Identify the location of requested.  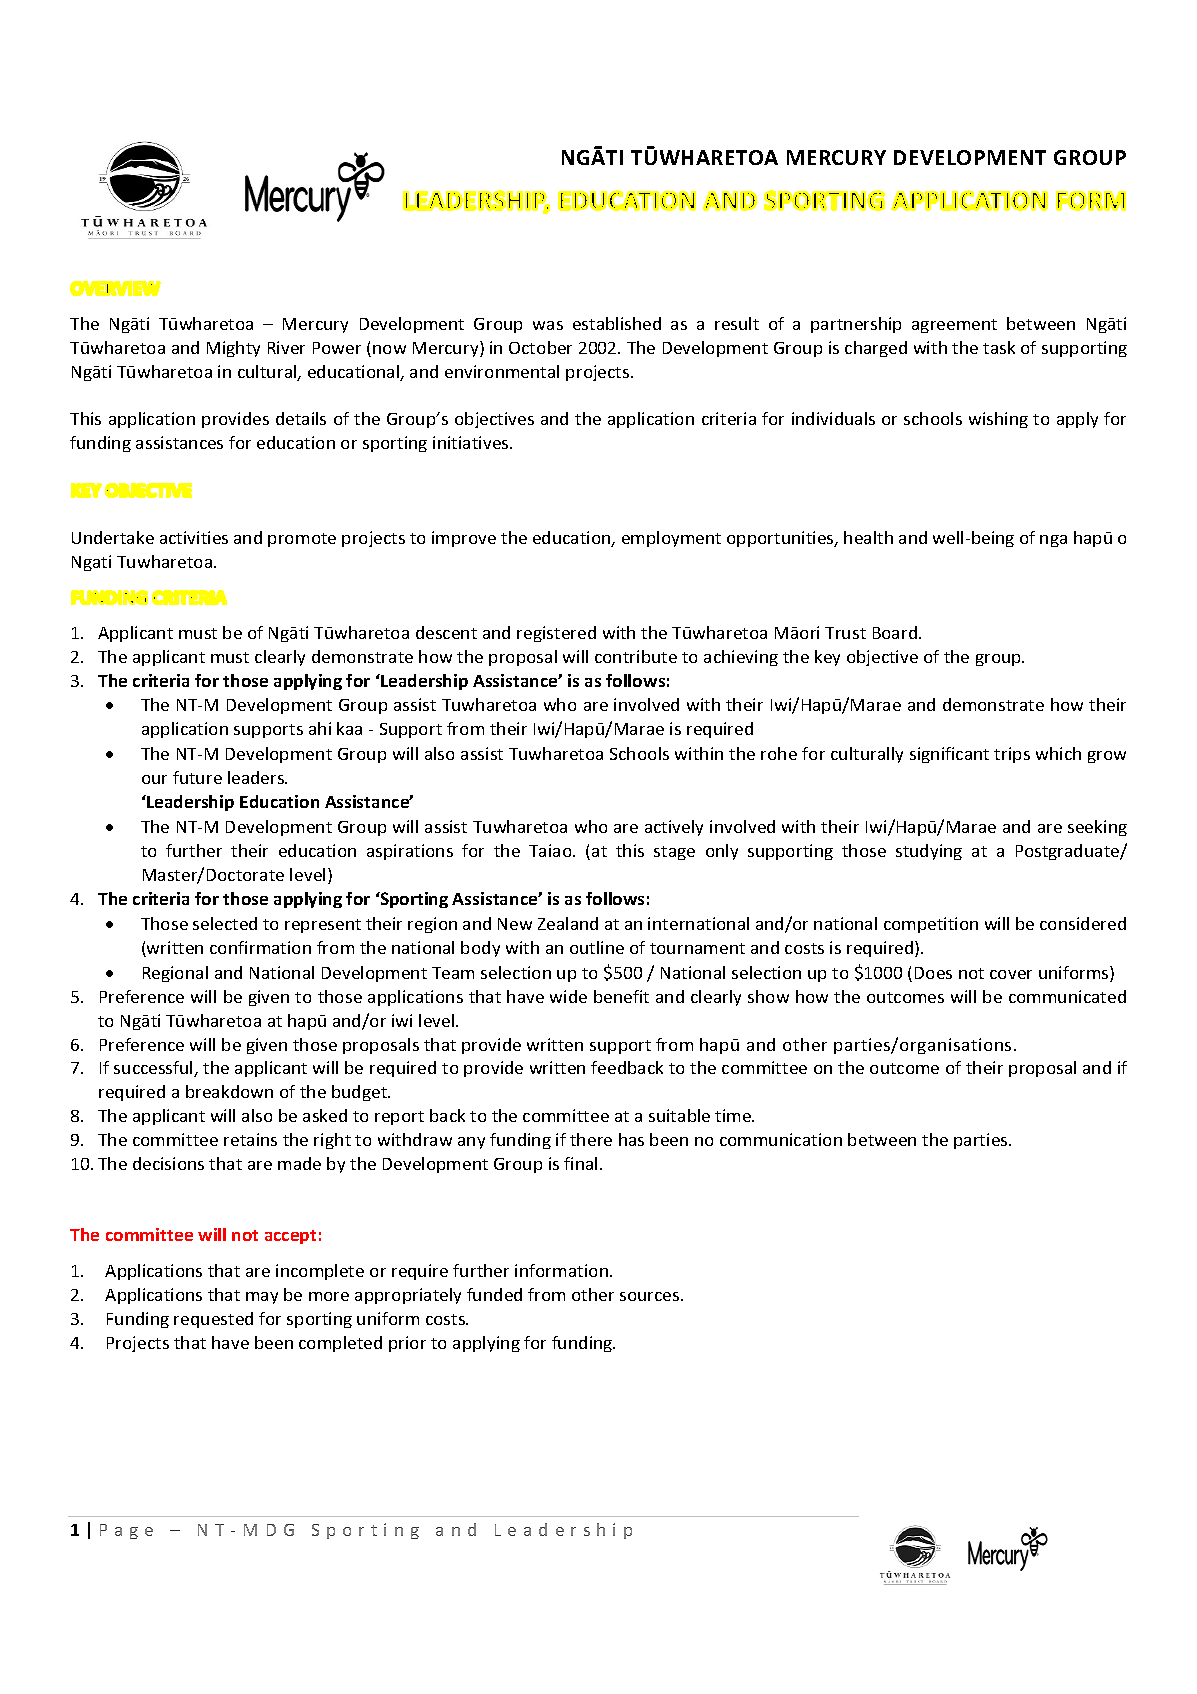
(213, 1320).
